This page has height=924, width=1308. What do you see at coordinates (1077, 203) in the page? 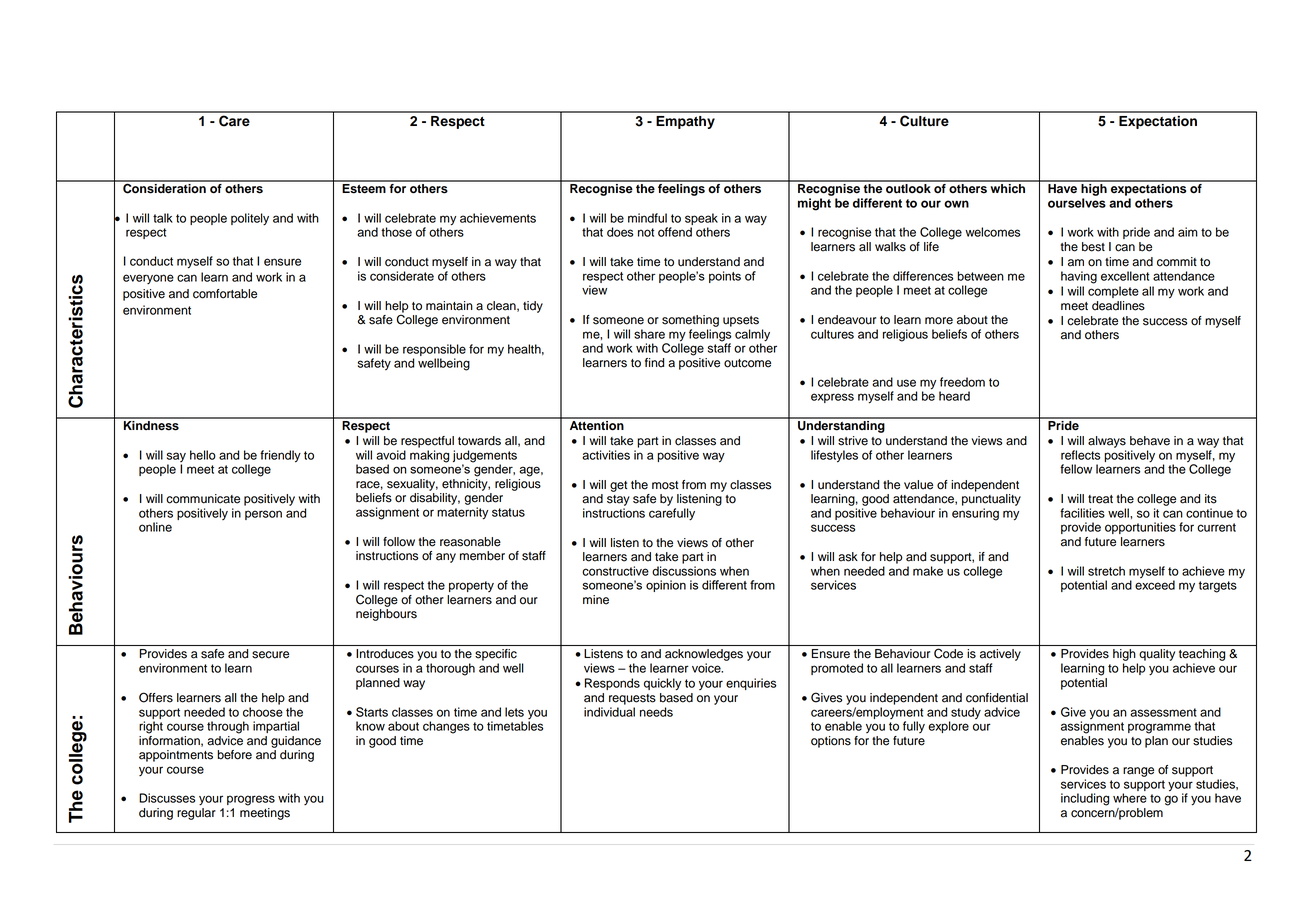
I see `ourselves` at bounding box center [1077, 203].
